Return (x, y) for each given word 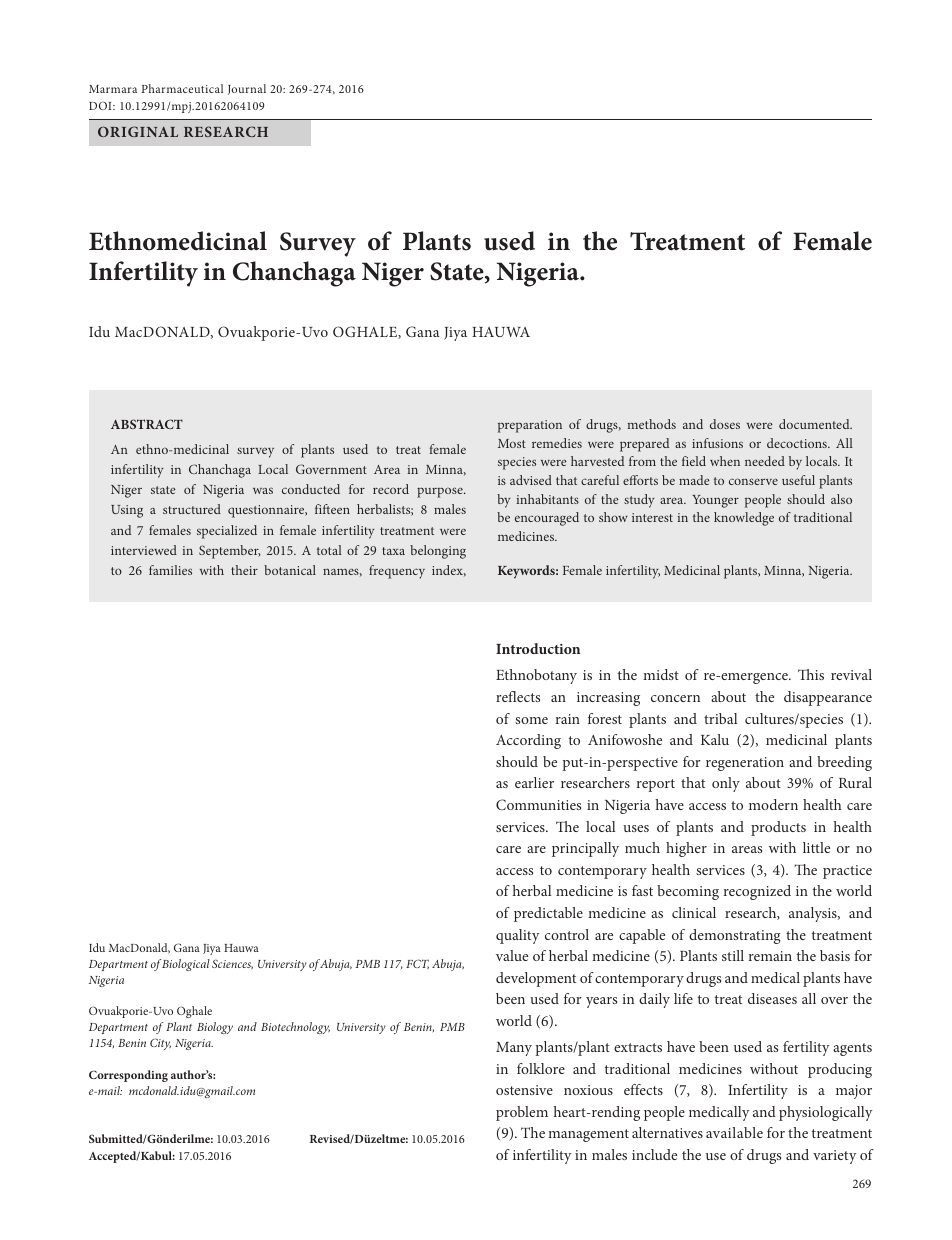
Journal (247, 89)
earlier (534, 782)
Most (512, 443)
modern (773, 804)
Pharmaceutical (182, 88)
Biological (186, 965)
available (734, 1132)
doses (725, 424)
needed (765, 461)
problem (522, 1113)
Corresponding (128, 1076)
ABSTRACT (147, 424)
